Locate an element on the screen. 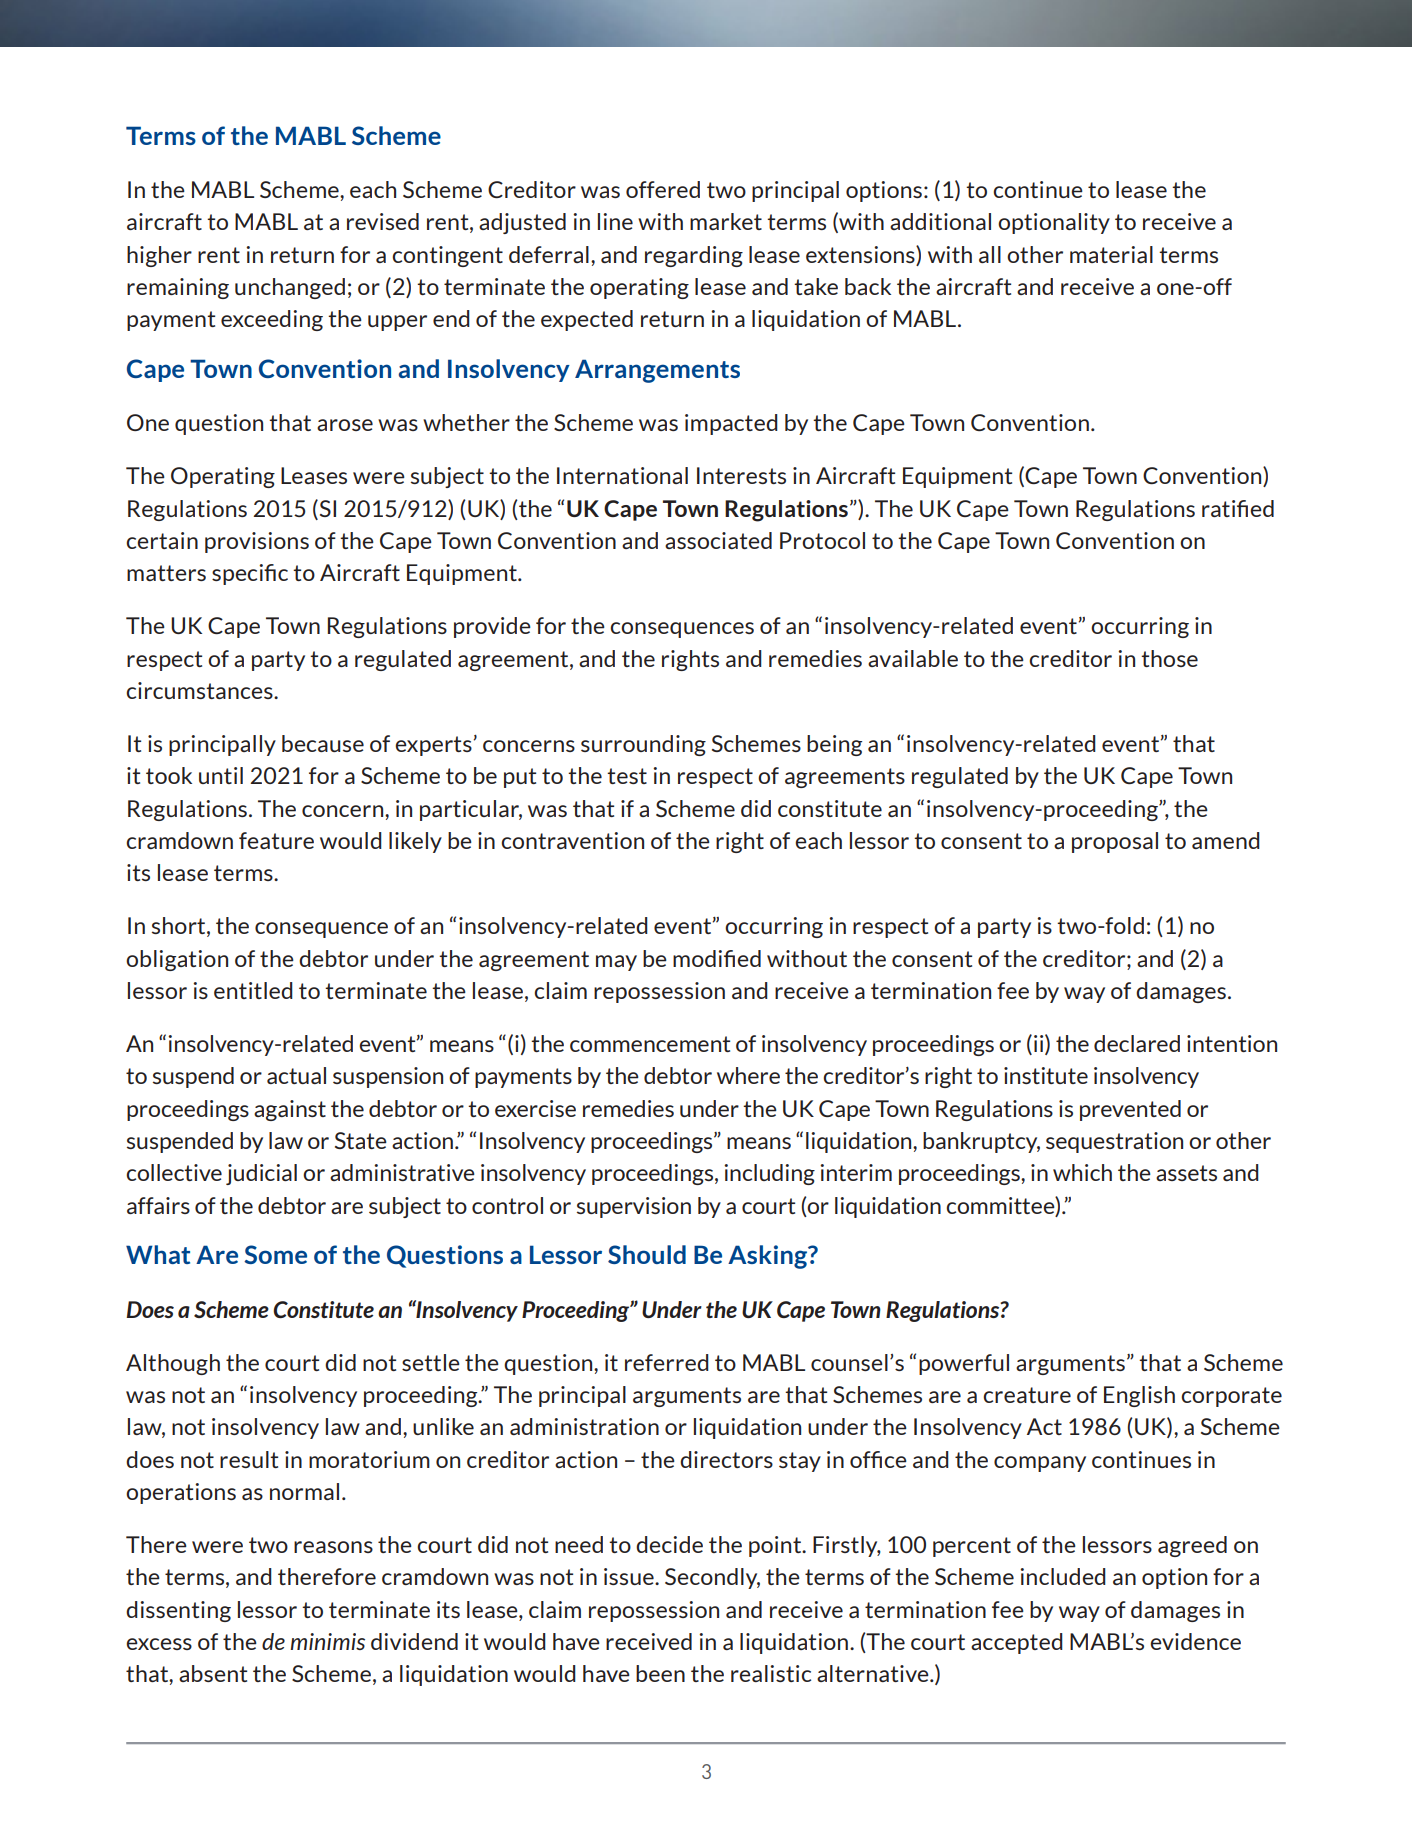 The image size is (1412, 1828). absent is located at coordinates (213, 1673).
